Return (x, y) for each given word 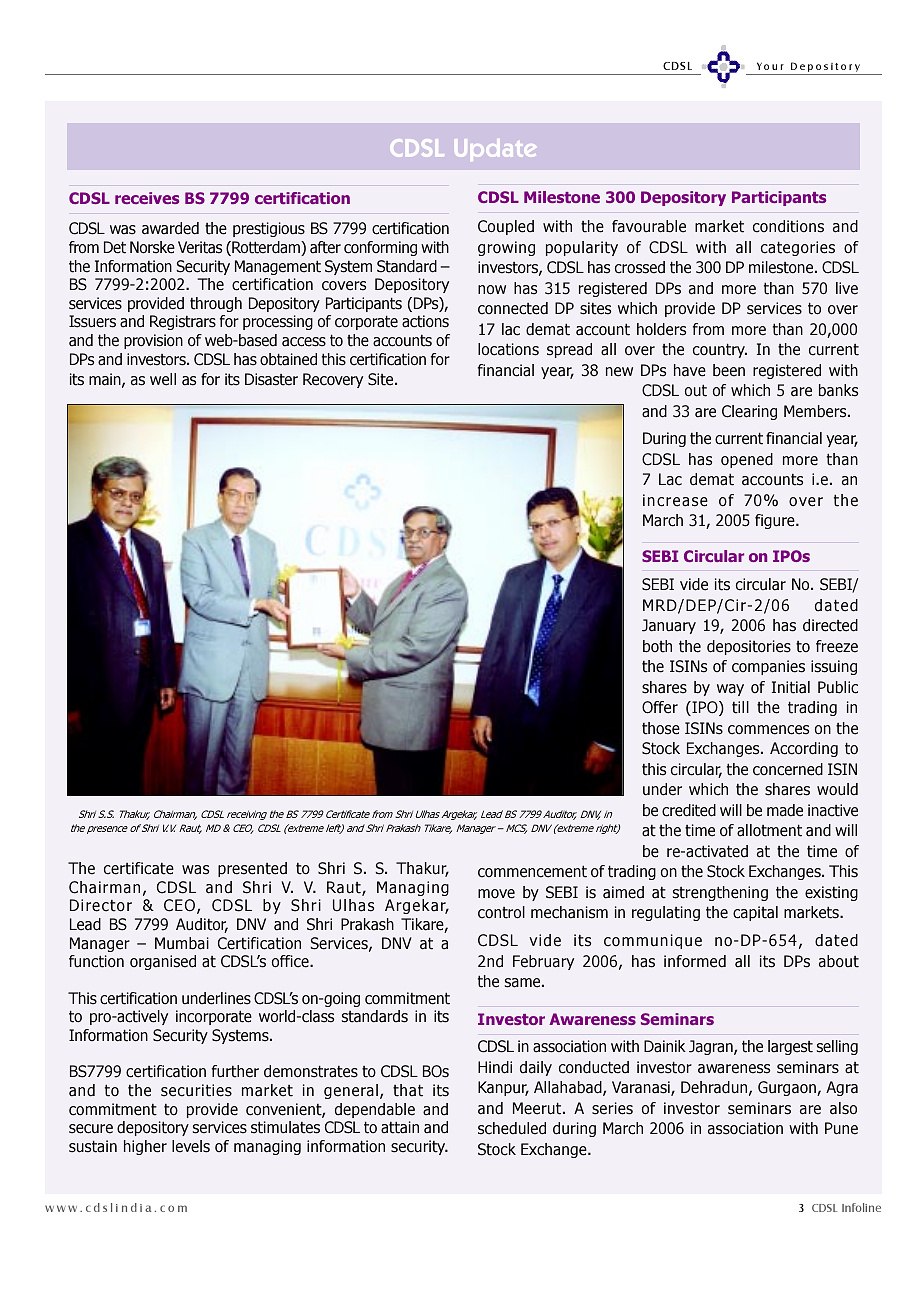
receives (147, 198)
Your (770, 66)
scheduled (512, 1128)
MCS (516, 829)
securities (196, 1090)
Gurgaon (788, 1088)
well (163, 379)
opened (747, 460)
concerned (788, 769)
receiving (247, 815)
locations (508, 349)
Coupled (506, 227)
